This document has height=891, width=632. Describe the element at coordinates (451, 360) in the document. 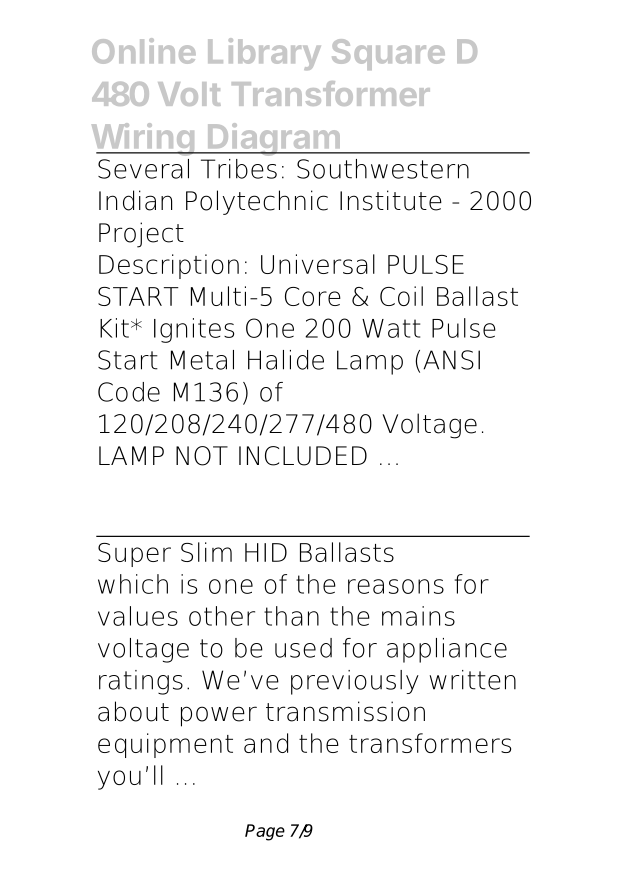

I see `ANSI` at that location.
